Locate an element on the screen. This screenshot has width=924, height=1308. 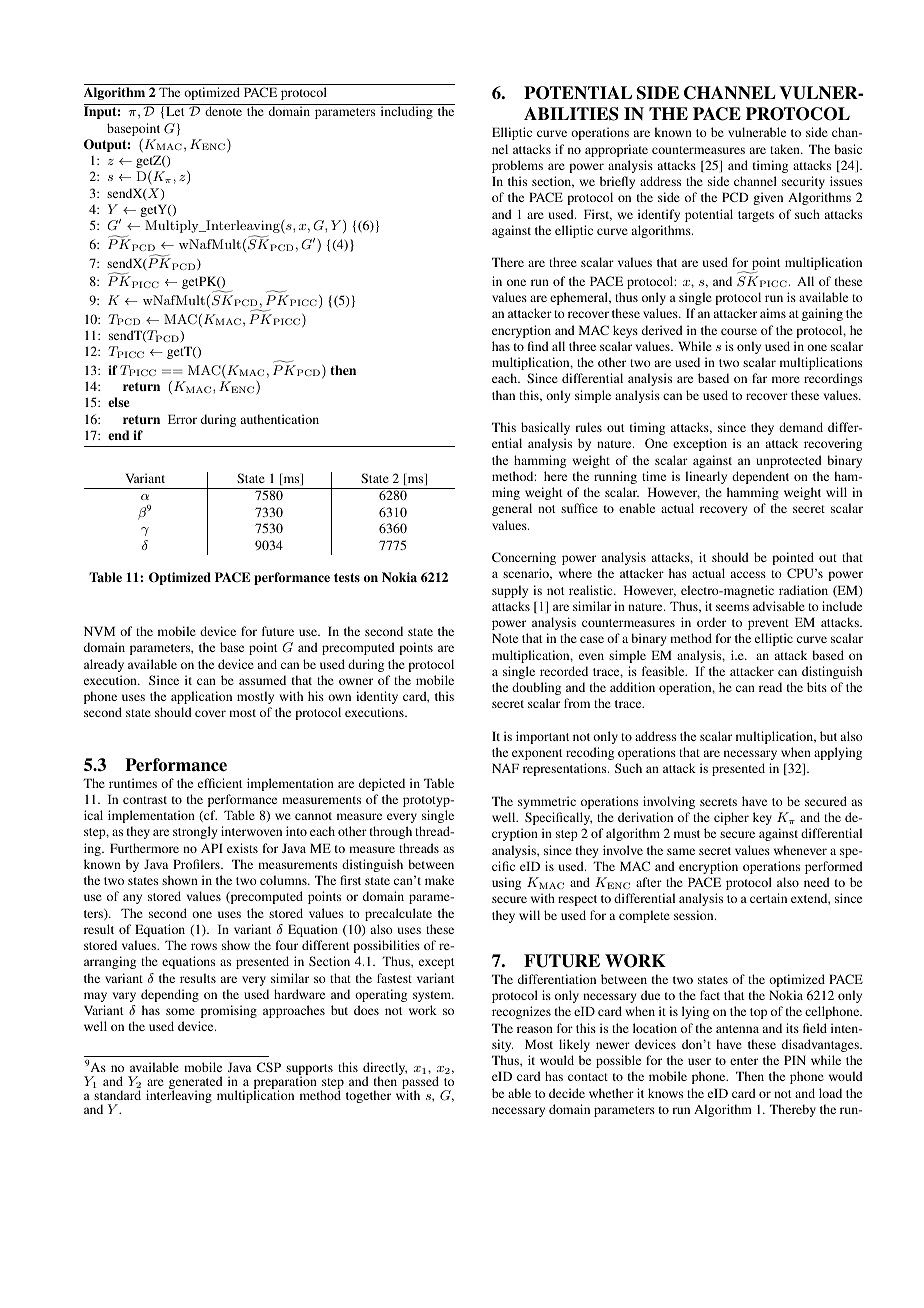
including is located at coordinates (407, 112).
